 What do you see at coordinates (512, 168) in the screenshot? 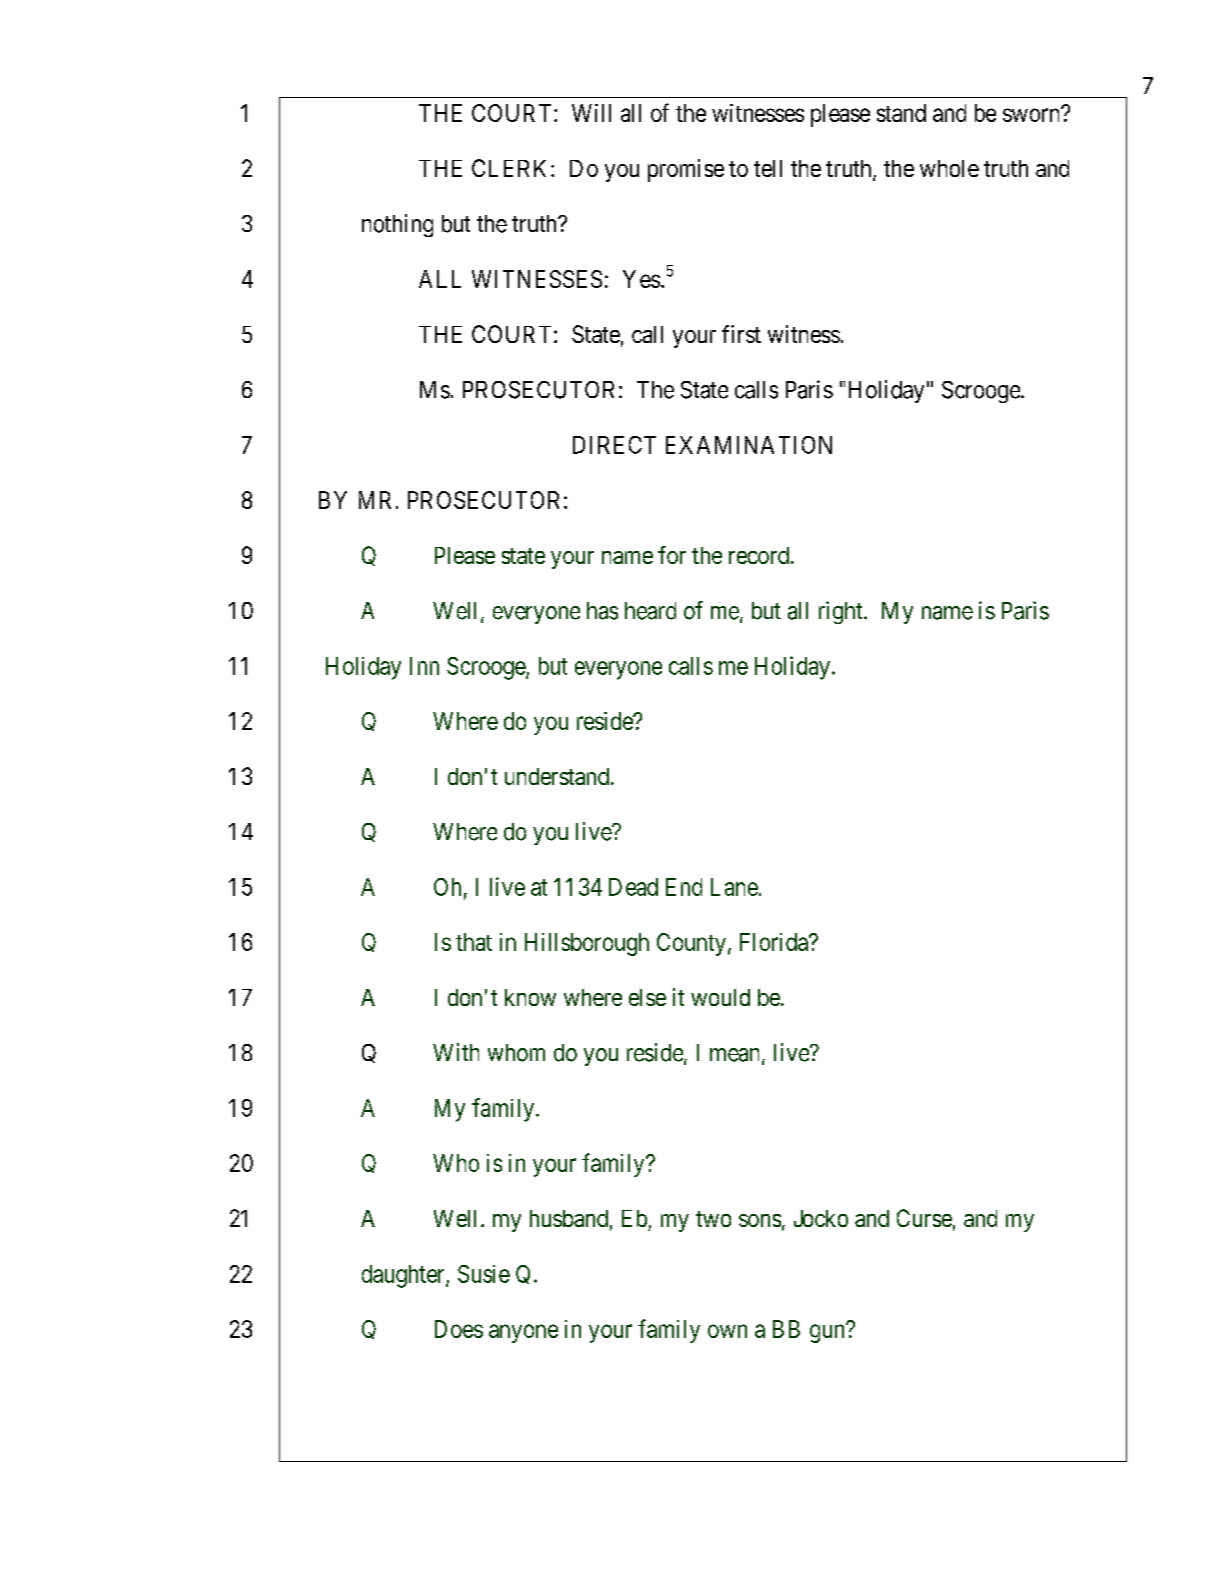
I see `CLERK` at bounding box center [512, 168].
